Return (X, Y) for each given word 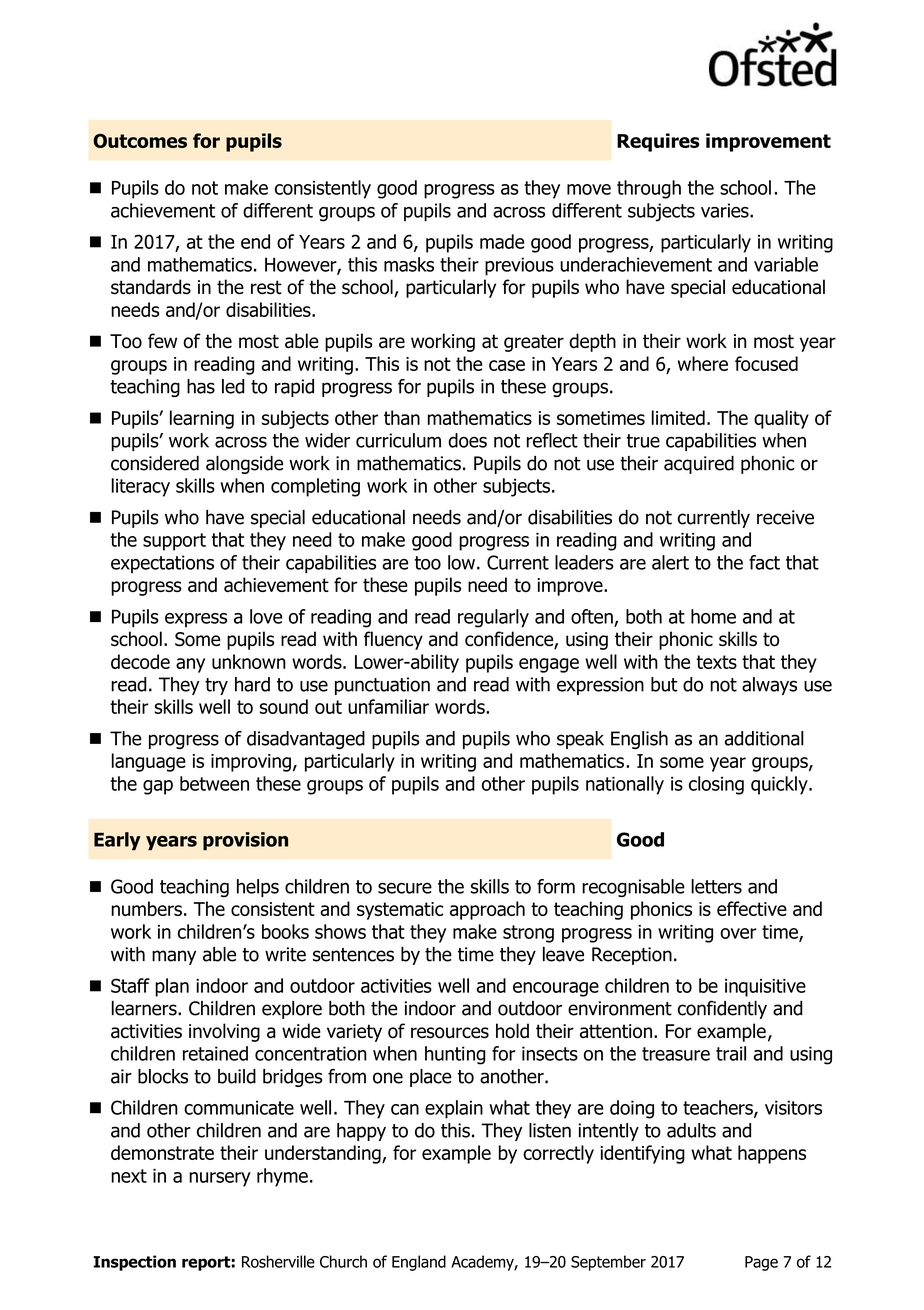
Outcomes (140, 141)
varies (726, 210)
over (738, 933)
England (419, 1263)
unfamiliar (388, 706)
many (174, 957)
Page (761, 1263)
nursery (220, 1179)
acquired (699, 465)
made (502, 241)
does (467, 440)
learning (202, 419)
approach (487, 910)
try (216, 686)
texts (716, 662)
